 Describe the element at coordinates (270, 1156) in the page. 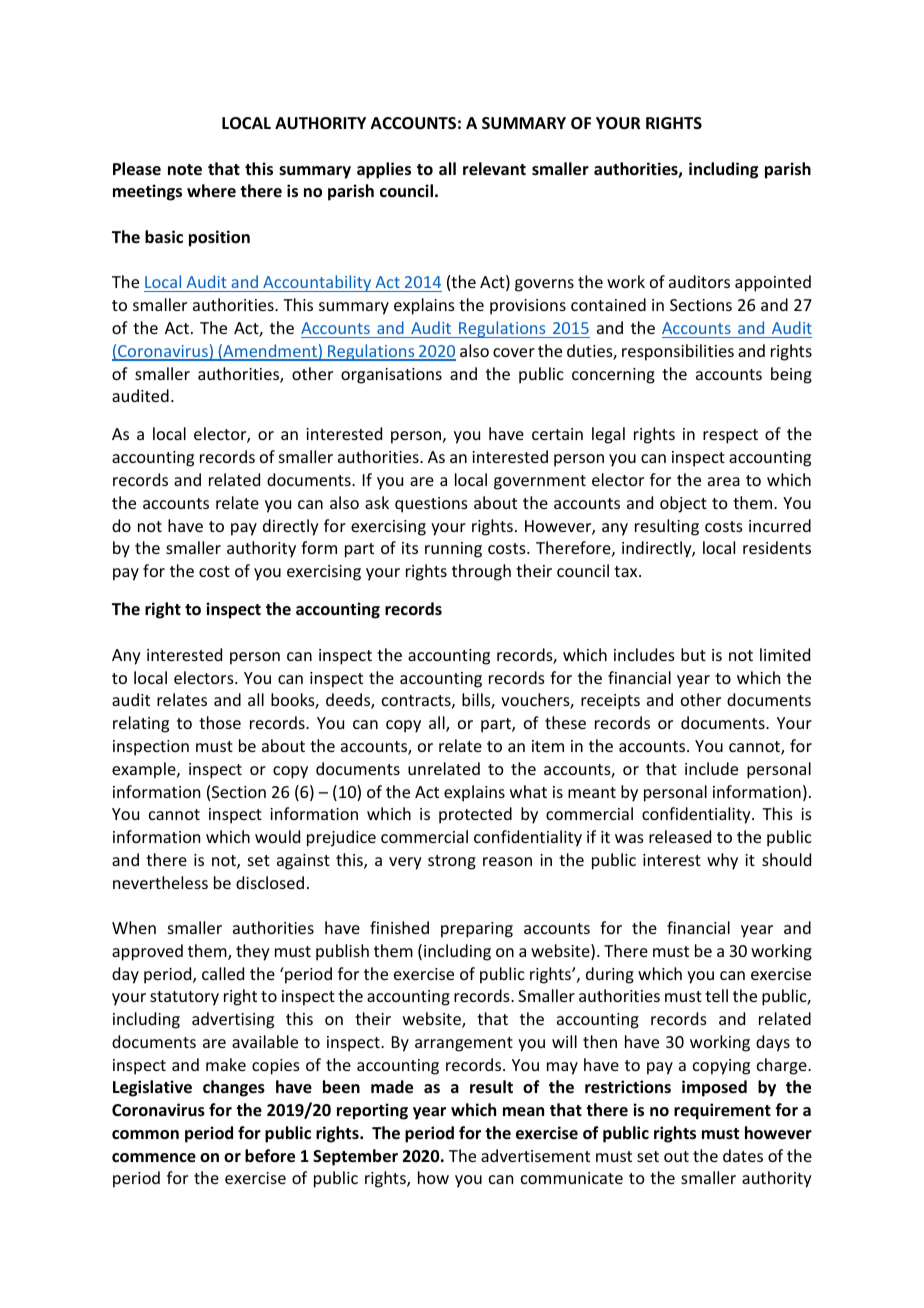

I see `before` at that location.
